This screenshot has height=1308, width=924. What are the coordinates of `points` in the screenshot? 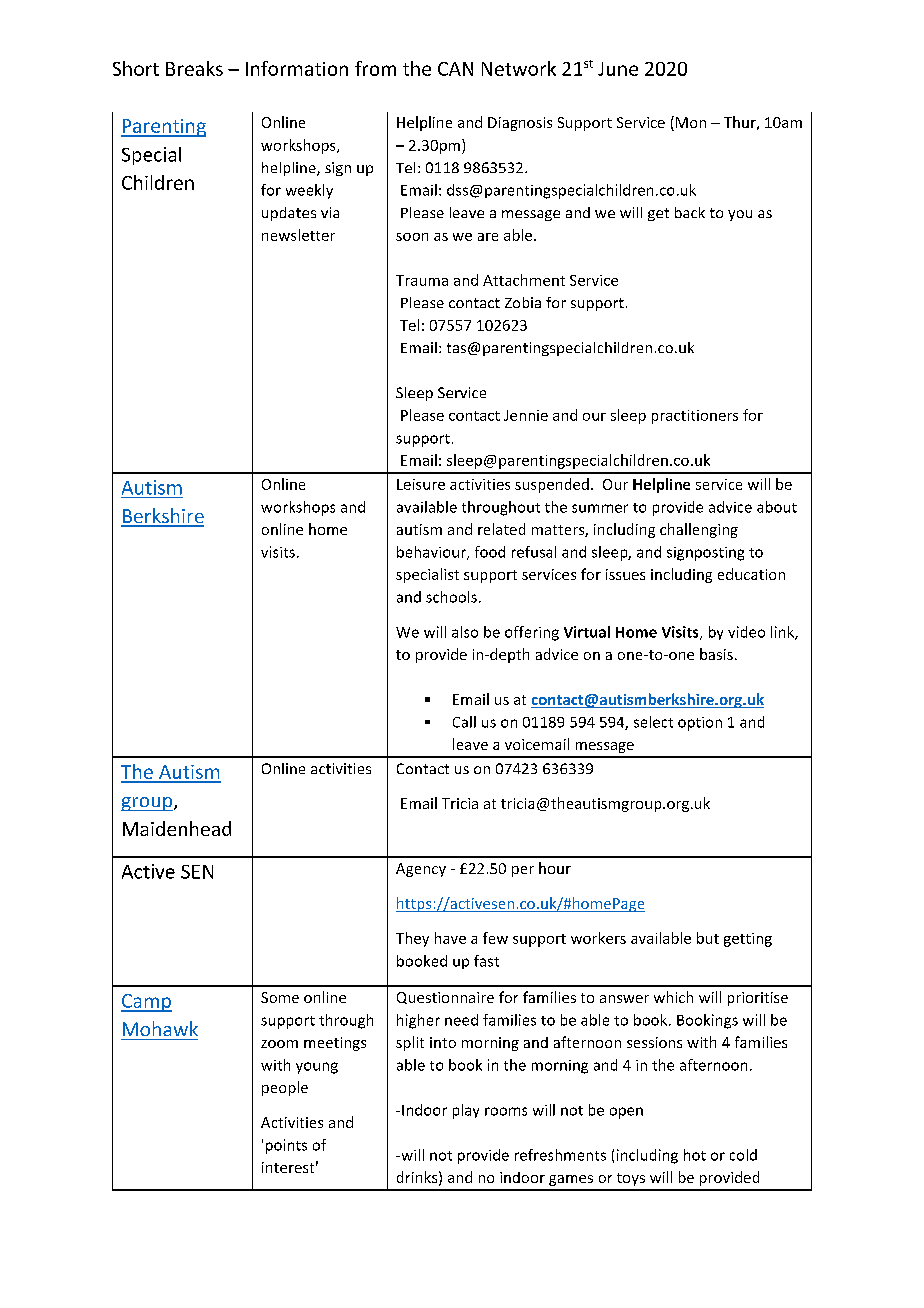 It's located at (286, 1146).
